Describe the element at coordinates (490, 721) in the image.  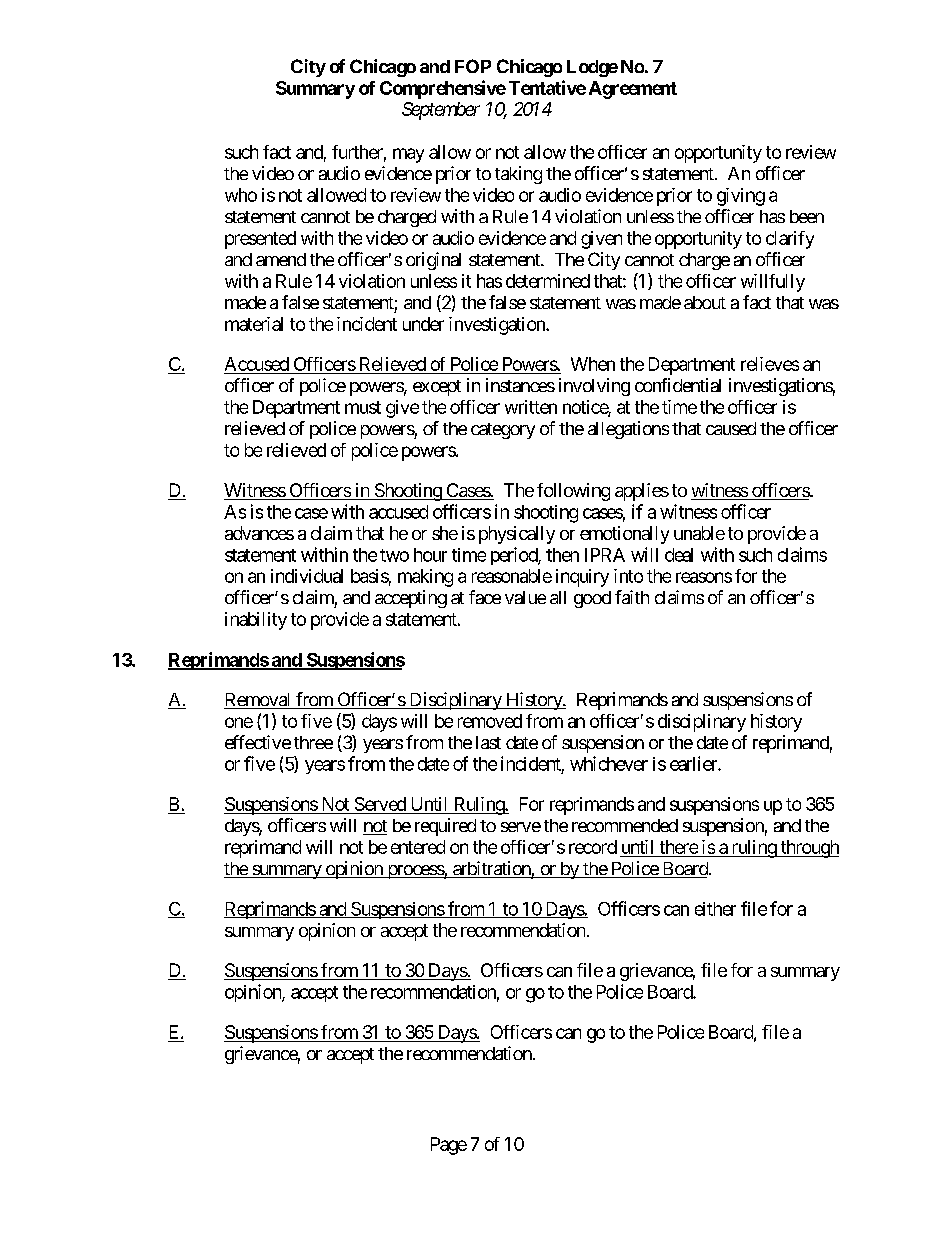
I see `removed` at that location.
